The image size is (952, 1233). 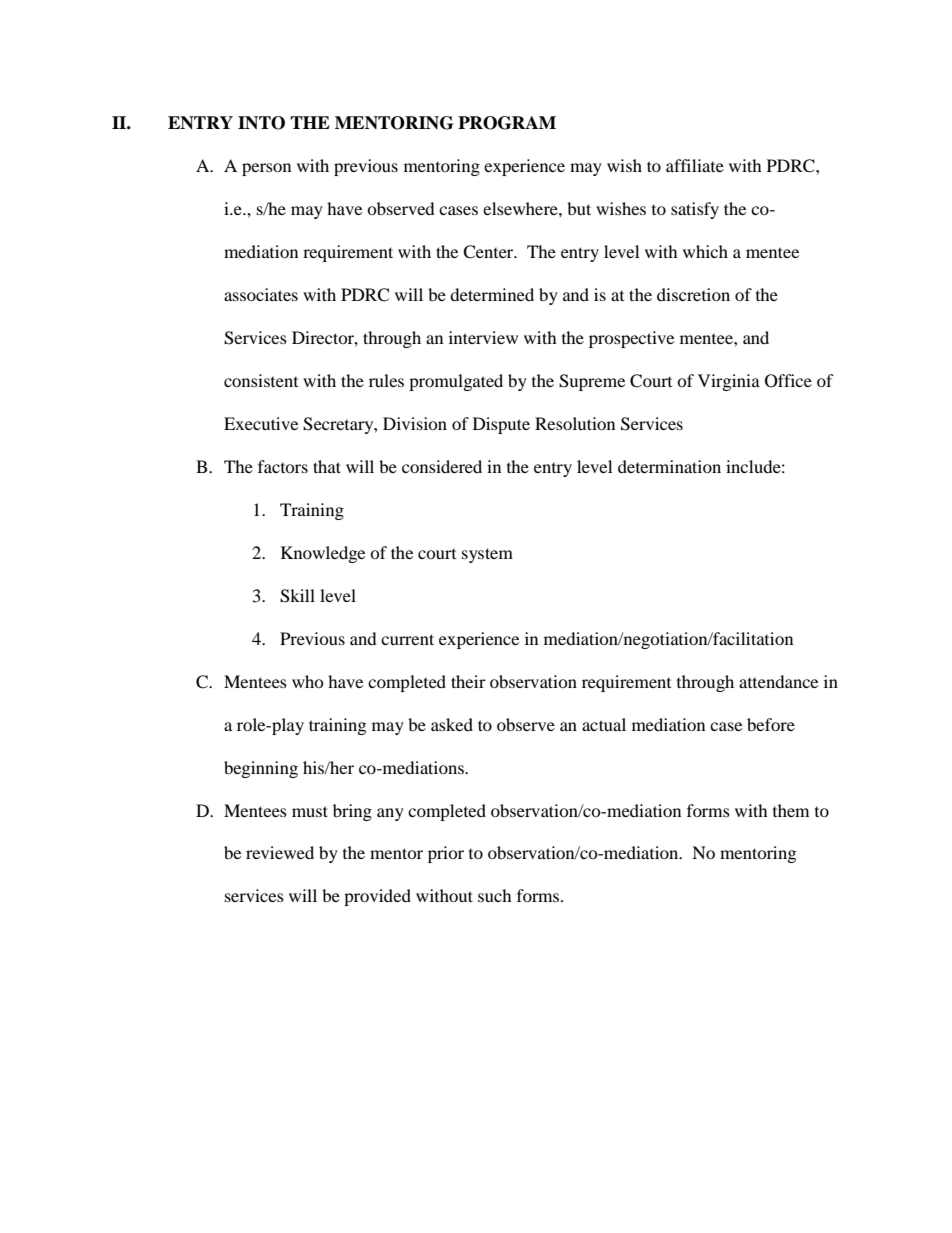 What do you see at coordinates (487, 555) in the document?
I see `system` at bounding box center [487, 555].
